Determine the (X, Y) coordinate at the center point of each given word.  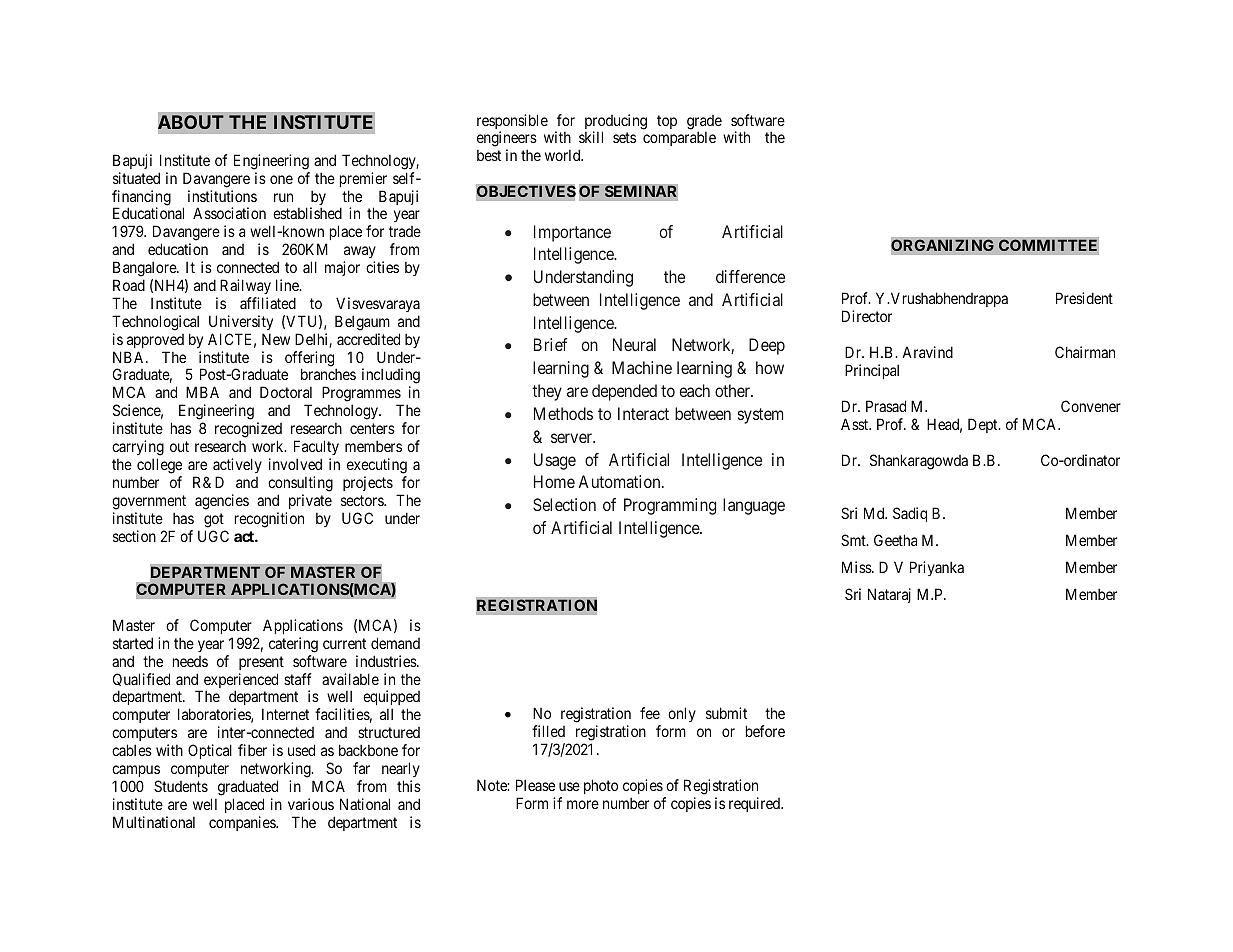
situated (136, 178)
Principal (872, 371)
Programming (670, 506)
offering (311, 360)
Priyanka (937, 568)
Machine (642, 367)
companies (243, 823)
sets (624, 138)
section (134, 536)
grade (704, 123)
